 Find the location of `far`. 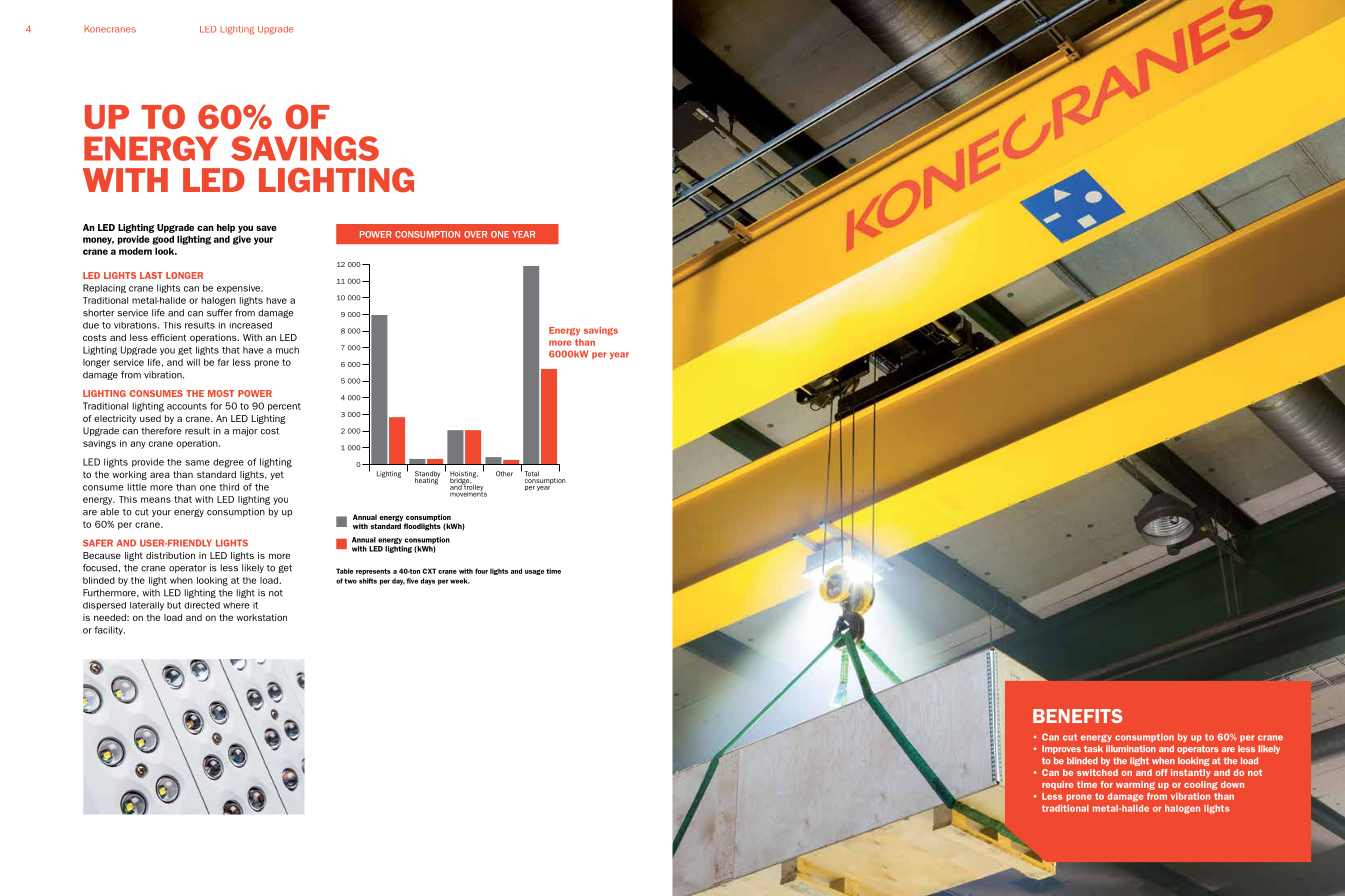

far is located at coordinates (223, 362).
